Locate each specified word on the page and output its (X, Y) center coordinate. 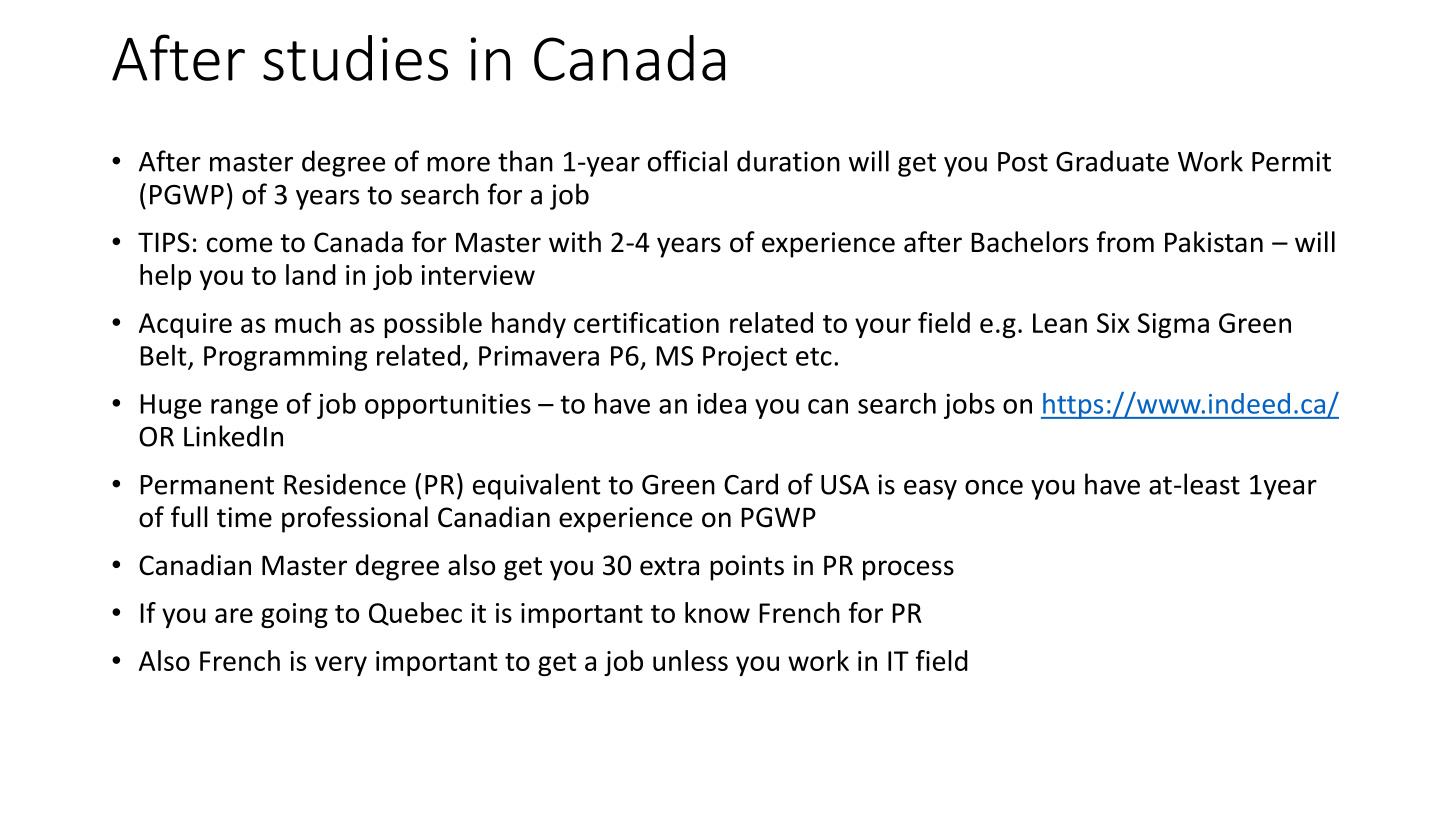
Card (751, 484)
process (908, 570)
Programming (285, 358)
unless (690, 660)
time (244, 517)
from (1125, 242)
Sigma (1173, 325)
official (687, 161)
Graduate (1112, 161)
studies (355, 58)
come (239, 245)
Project (745, 358)
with (575, 242)
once (994, 487)
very (341, 666)
